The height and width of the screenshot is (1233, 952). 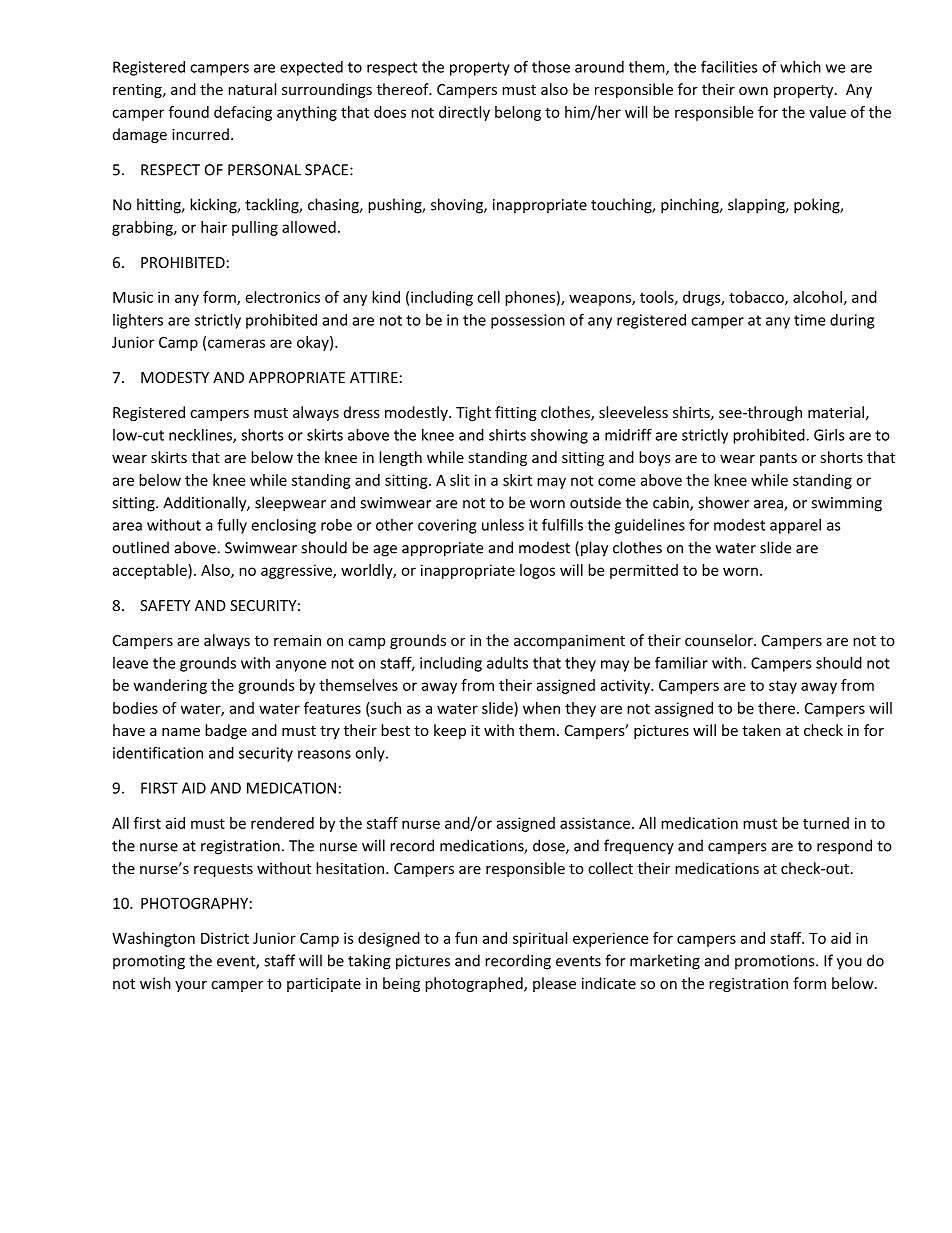 I want to click on fun, so click(x=466, y=938).
